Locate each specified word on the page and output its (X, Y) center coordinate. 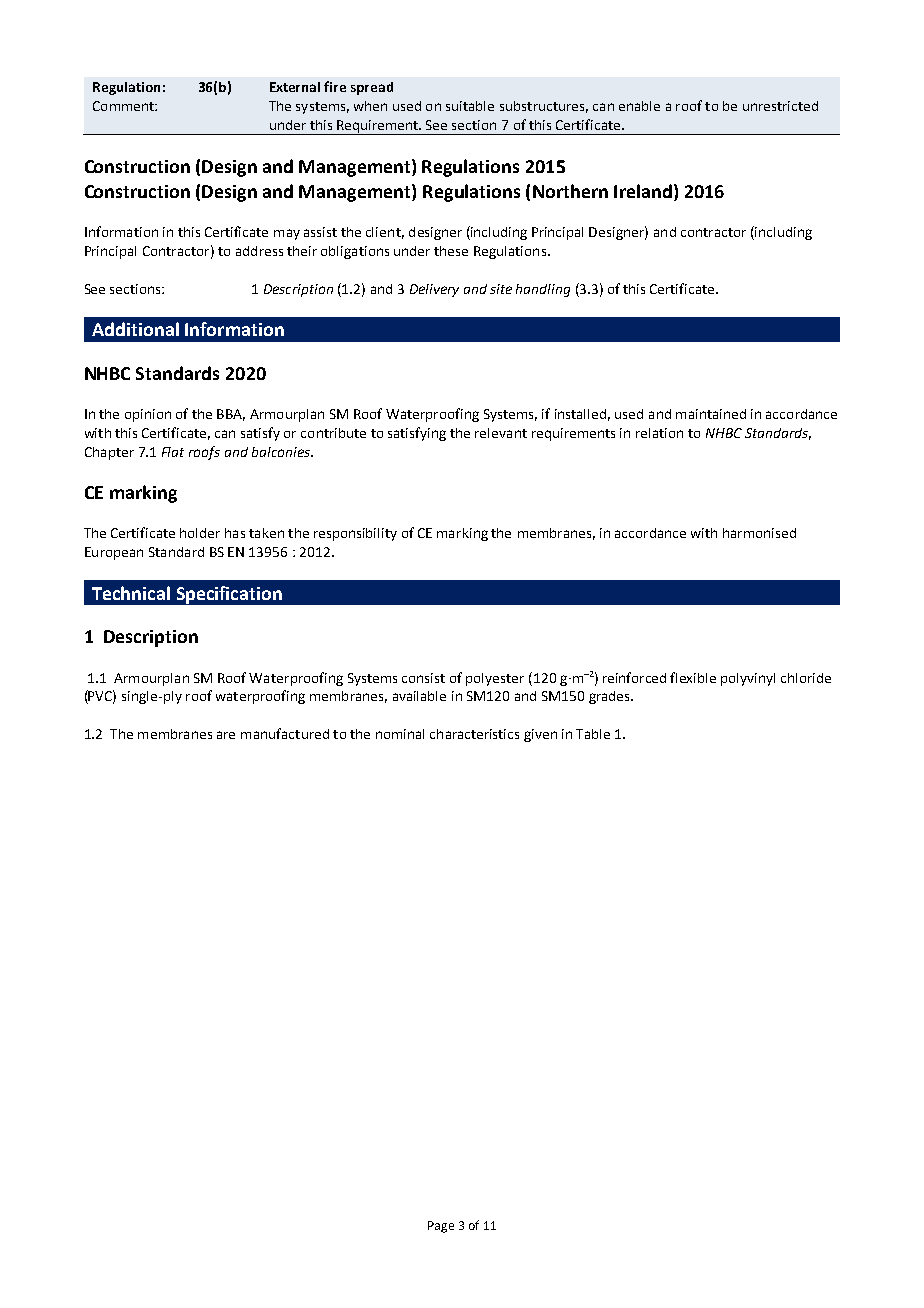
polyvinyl (748, 679)
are (226, 735)
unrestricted (780, 106)
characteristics (474, 734)
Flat (173, 452)
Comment (124, 106)
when (370, 106)
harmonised (759, 533)
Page (441, 1227)
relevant (501, 433)
